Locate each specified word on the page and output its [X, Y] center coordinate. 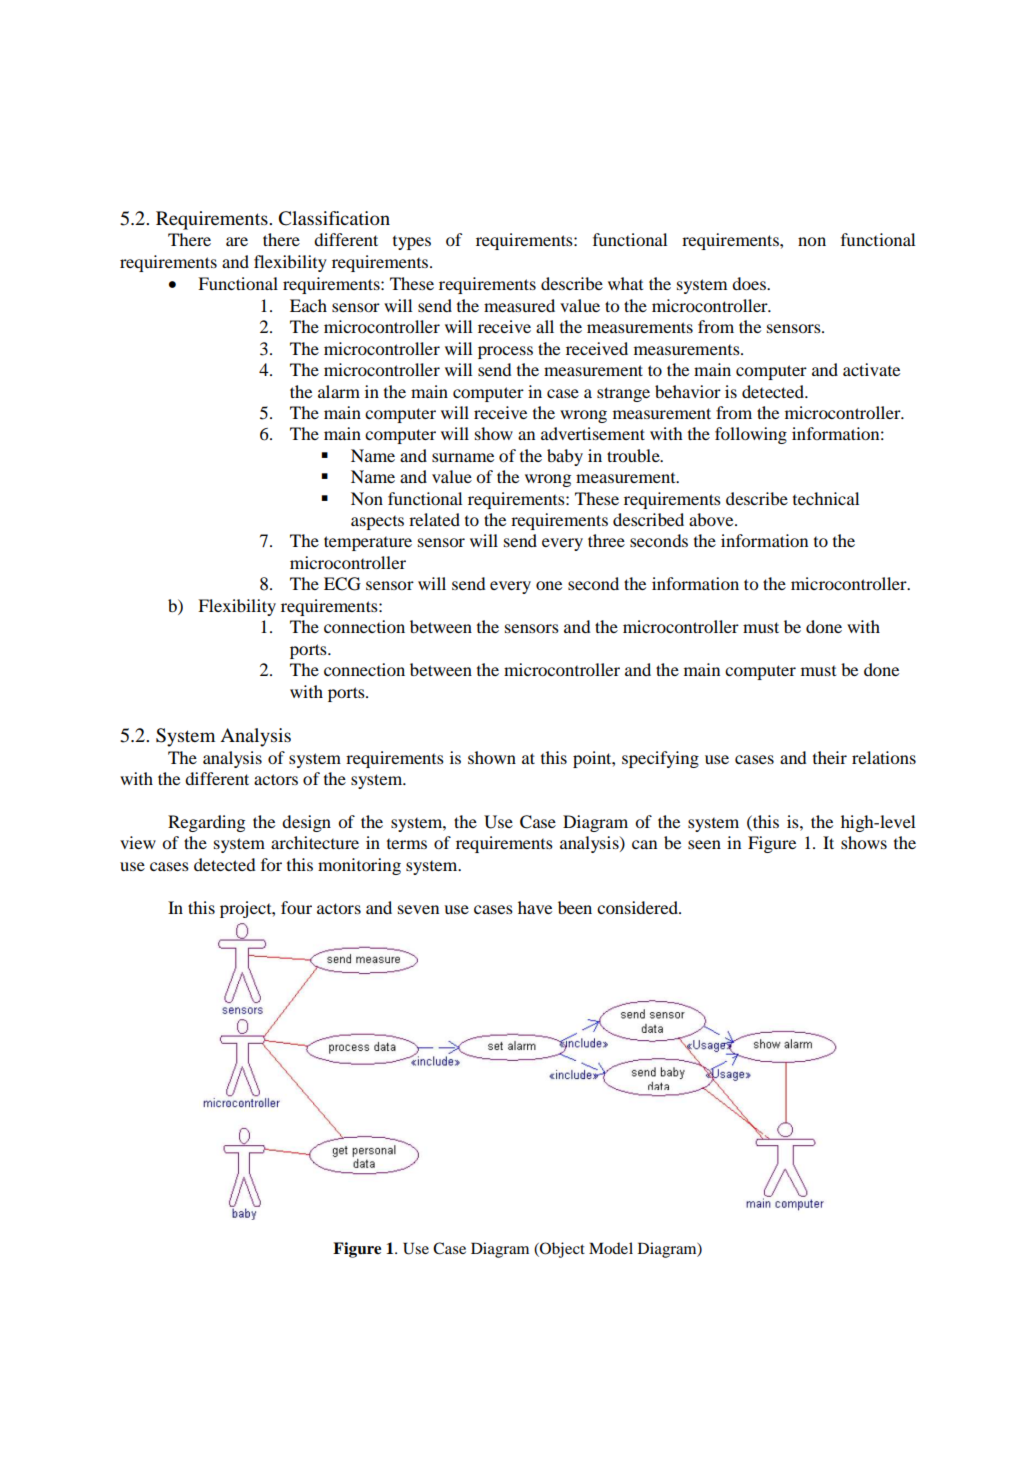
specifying [660, 759]
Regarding [206, 823]
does [750, 283]
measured [519, 305]
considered [638, 907]
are [237, 241]
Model [611, 1248]
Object [561, 1250]
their [830, 757]
